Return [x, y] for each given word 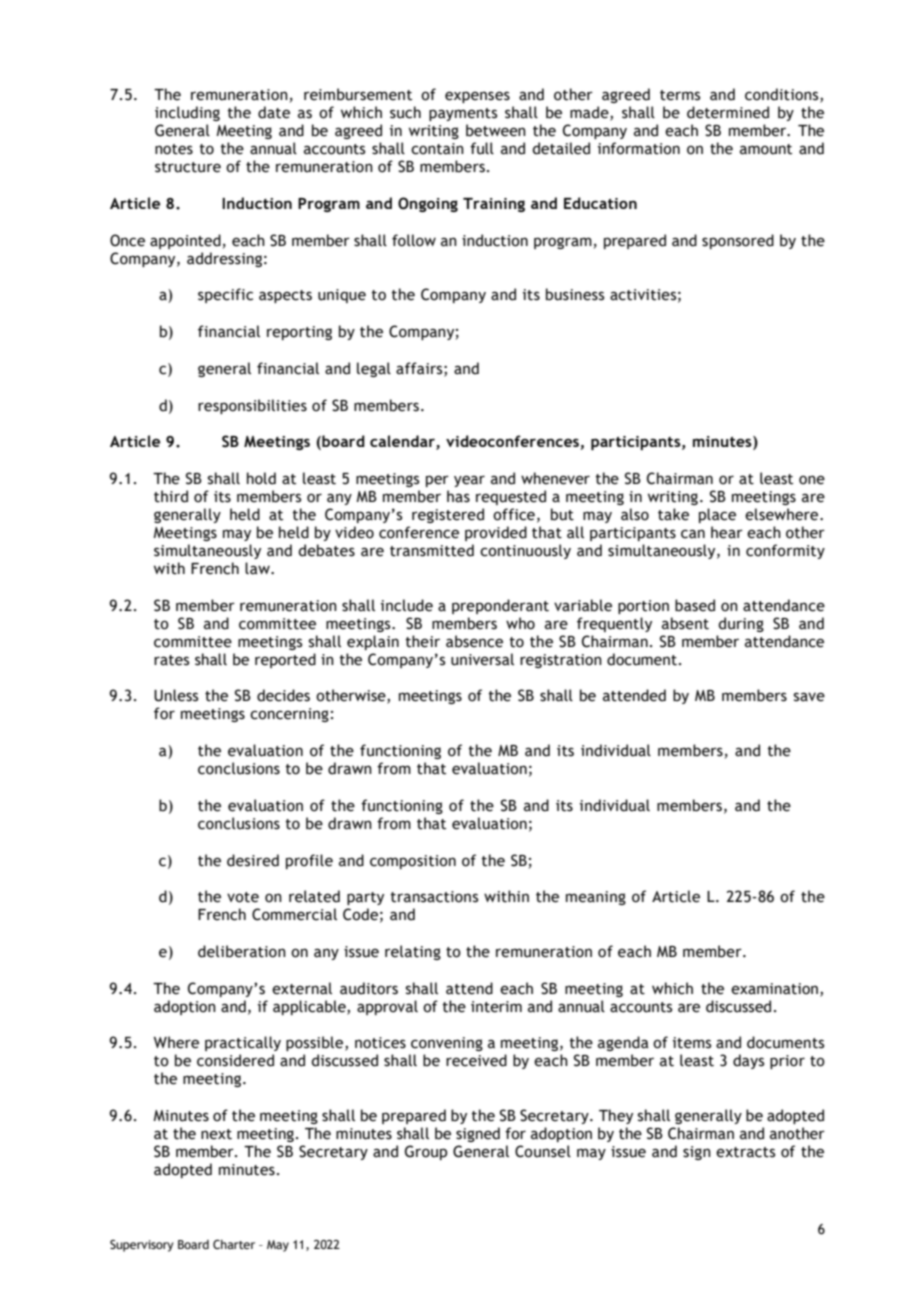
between [496, 130]
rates [171, 660]
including [187, 113]
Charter [234, 1244]
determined [728, 112]
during [741, 624]
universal [482, 659]
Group [426, 1152]
